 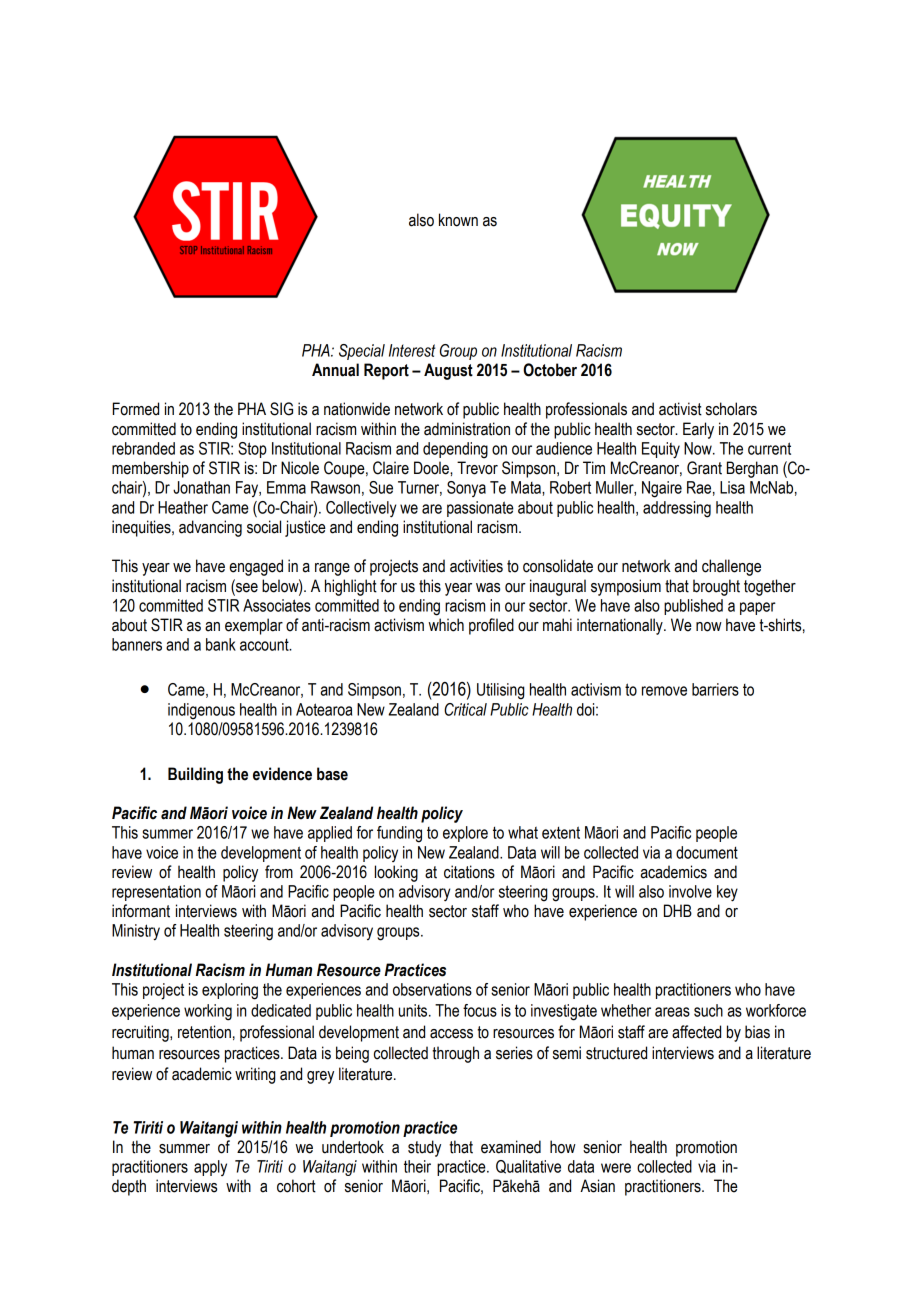 What do you see at coordinates (221, 644) in the screenshot?
I see `bank` at bounding box center [221, 644].
